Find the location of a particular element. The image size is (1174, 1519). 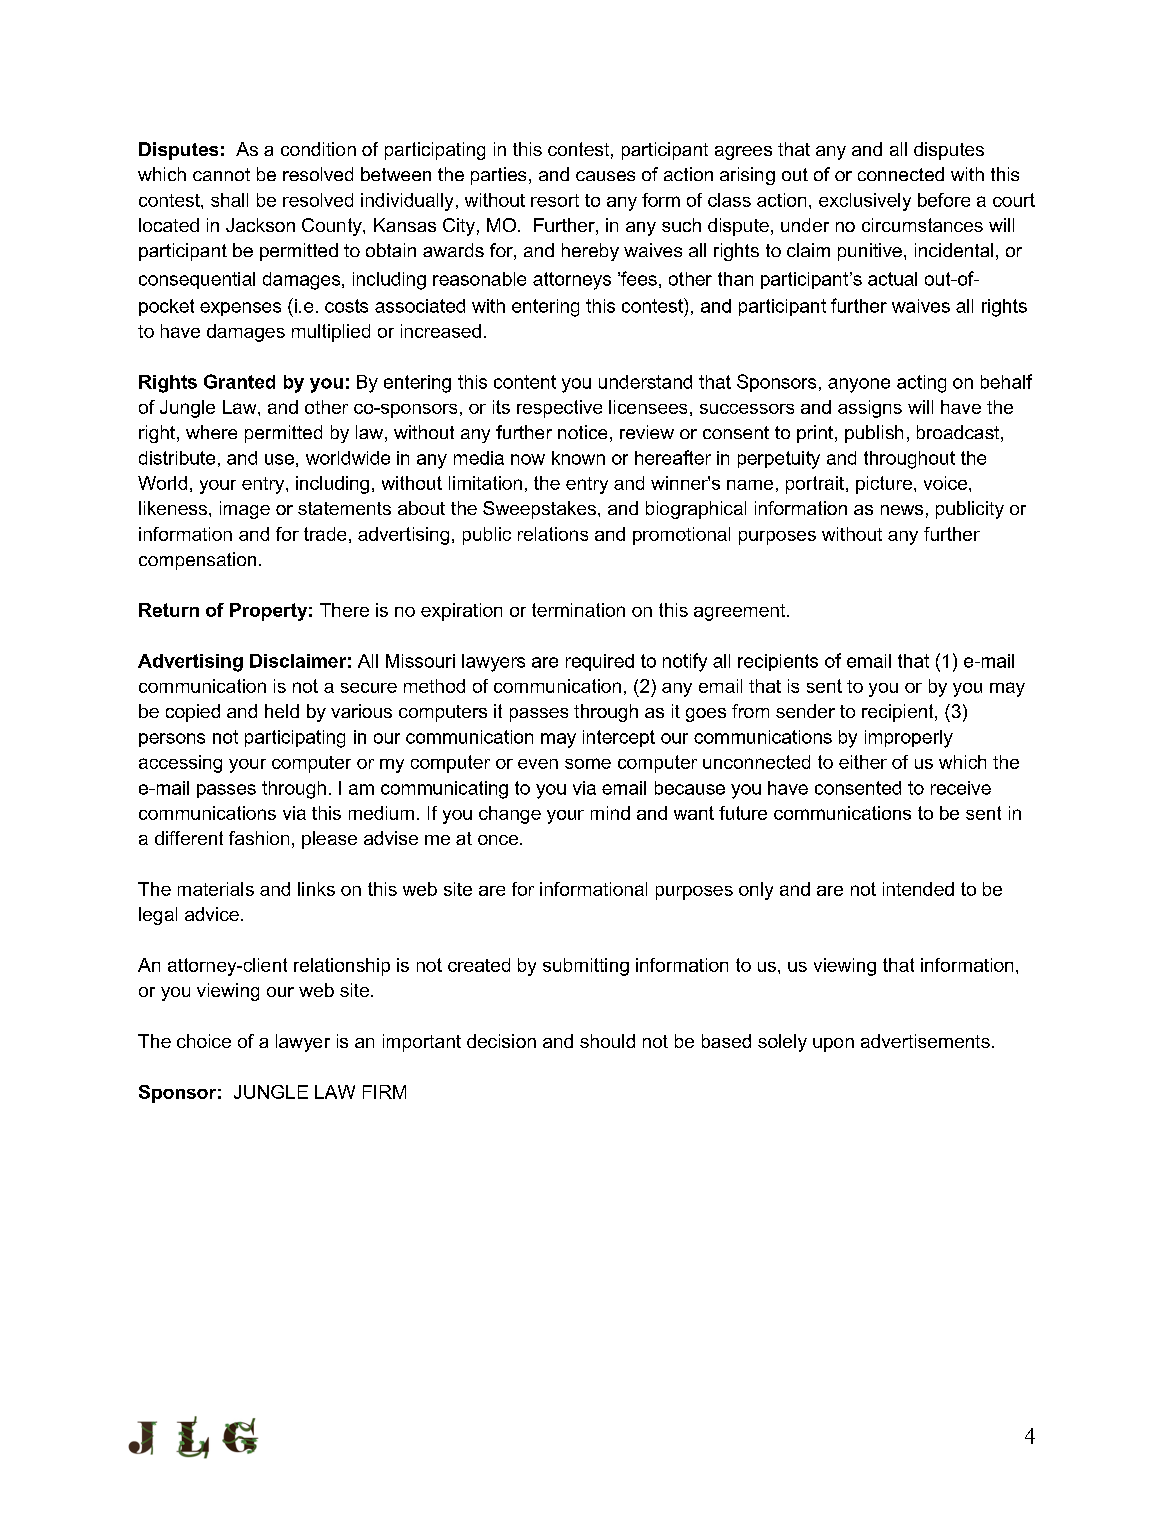

before is located at coordinates (944, 200).
